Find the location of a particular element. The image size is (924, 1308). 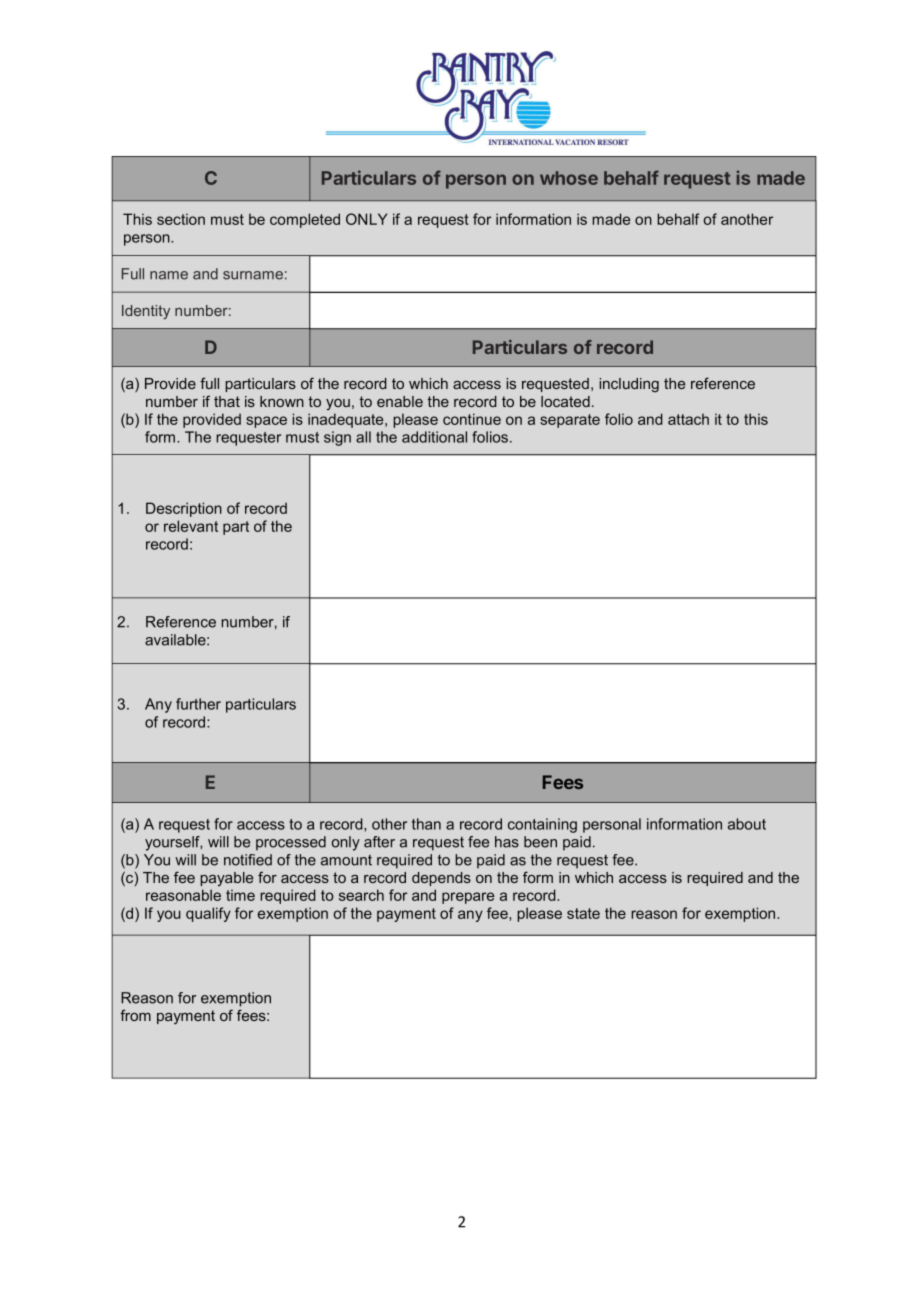

from is located at coordinates (135, 1015).
